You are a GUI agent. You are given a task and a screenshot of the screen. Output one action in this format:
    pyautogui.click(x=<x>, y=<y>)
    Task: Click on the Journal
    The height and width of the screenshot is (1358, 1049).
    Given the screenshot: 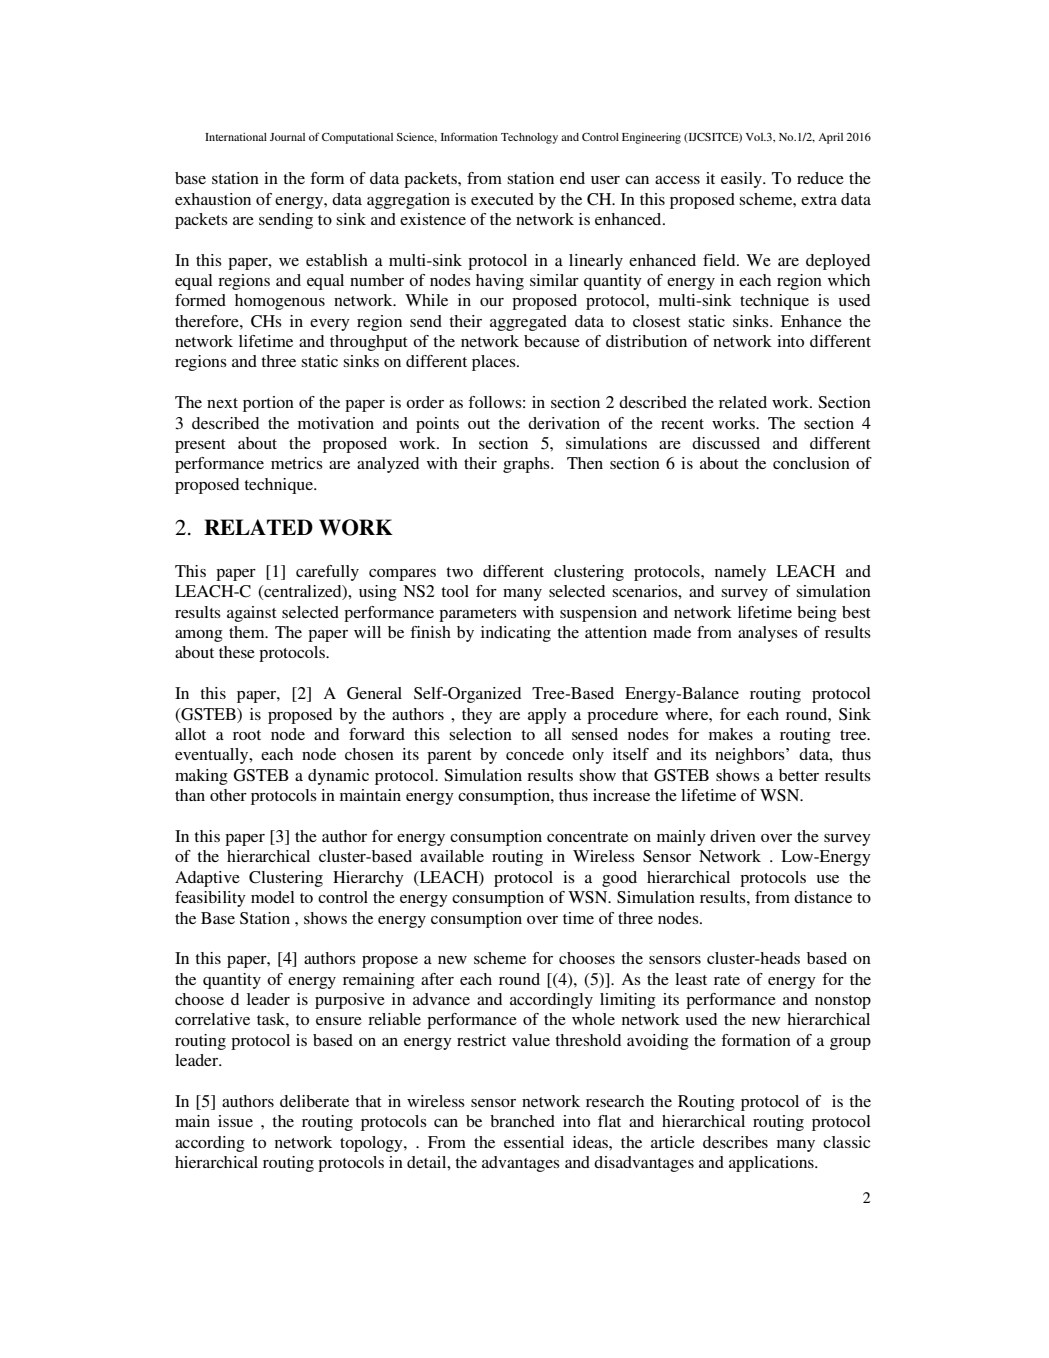 What is the action you would take?
    pyautogui.click(x=287, y=137)
